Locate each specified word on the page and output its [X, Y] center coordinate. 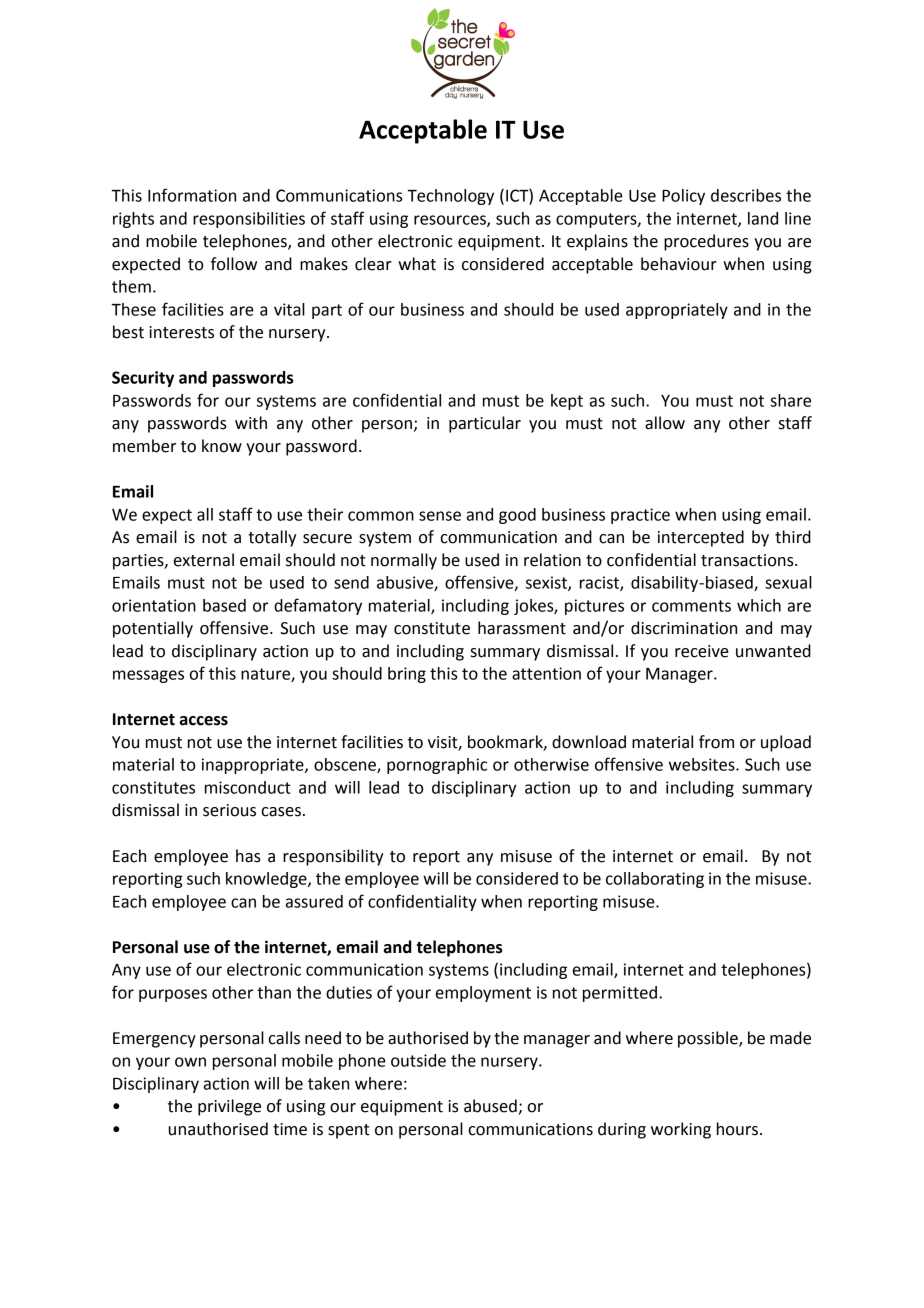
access [203, 721]
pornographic [437, 766]
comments [691, 606]
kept [567, 402]
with [251, 423]
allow [665, 423]
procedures [706, 242]
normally [404, 561]
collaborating [655, 880]
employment [483, 994]
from [716, 742]
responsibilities [249, 220]
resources [451, 221]
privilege [229, 1107]
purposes [173, 995]
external [204, 560]
